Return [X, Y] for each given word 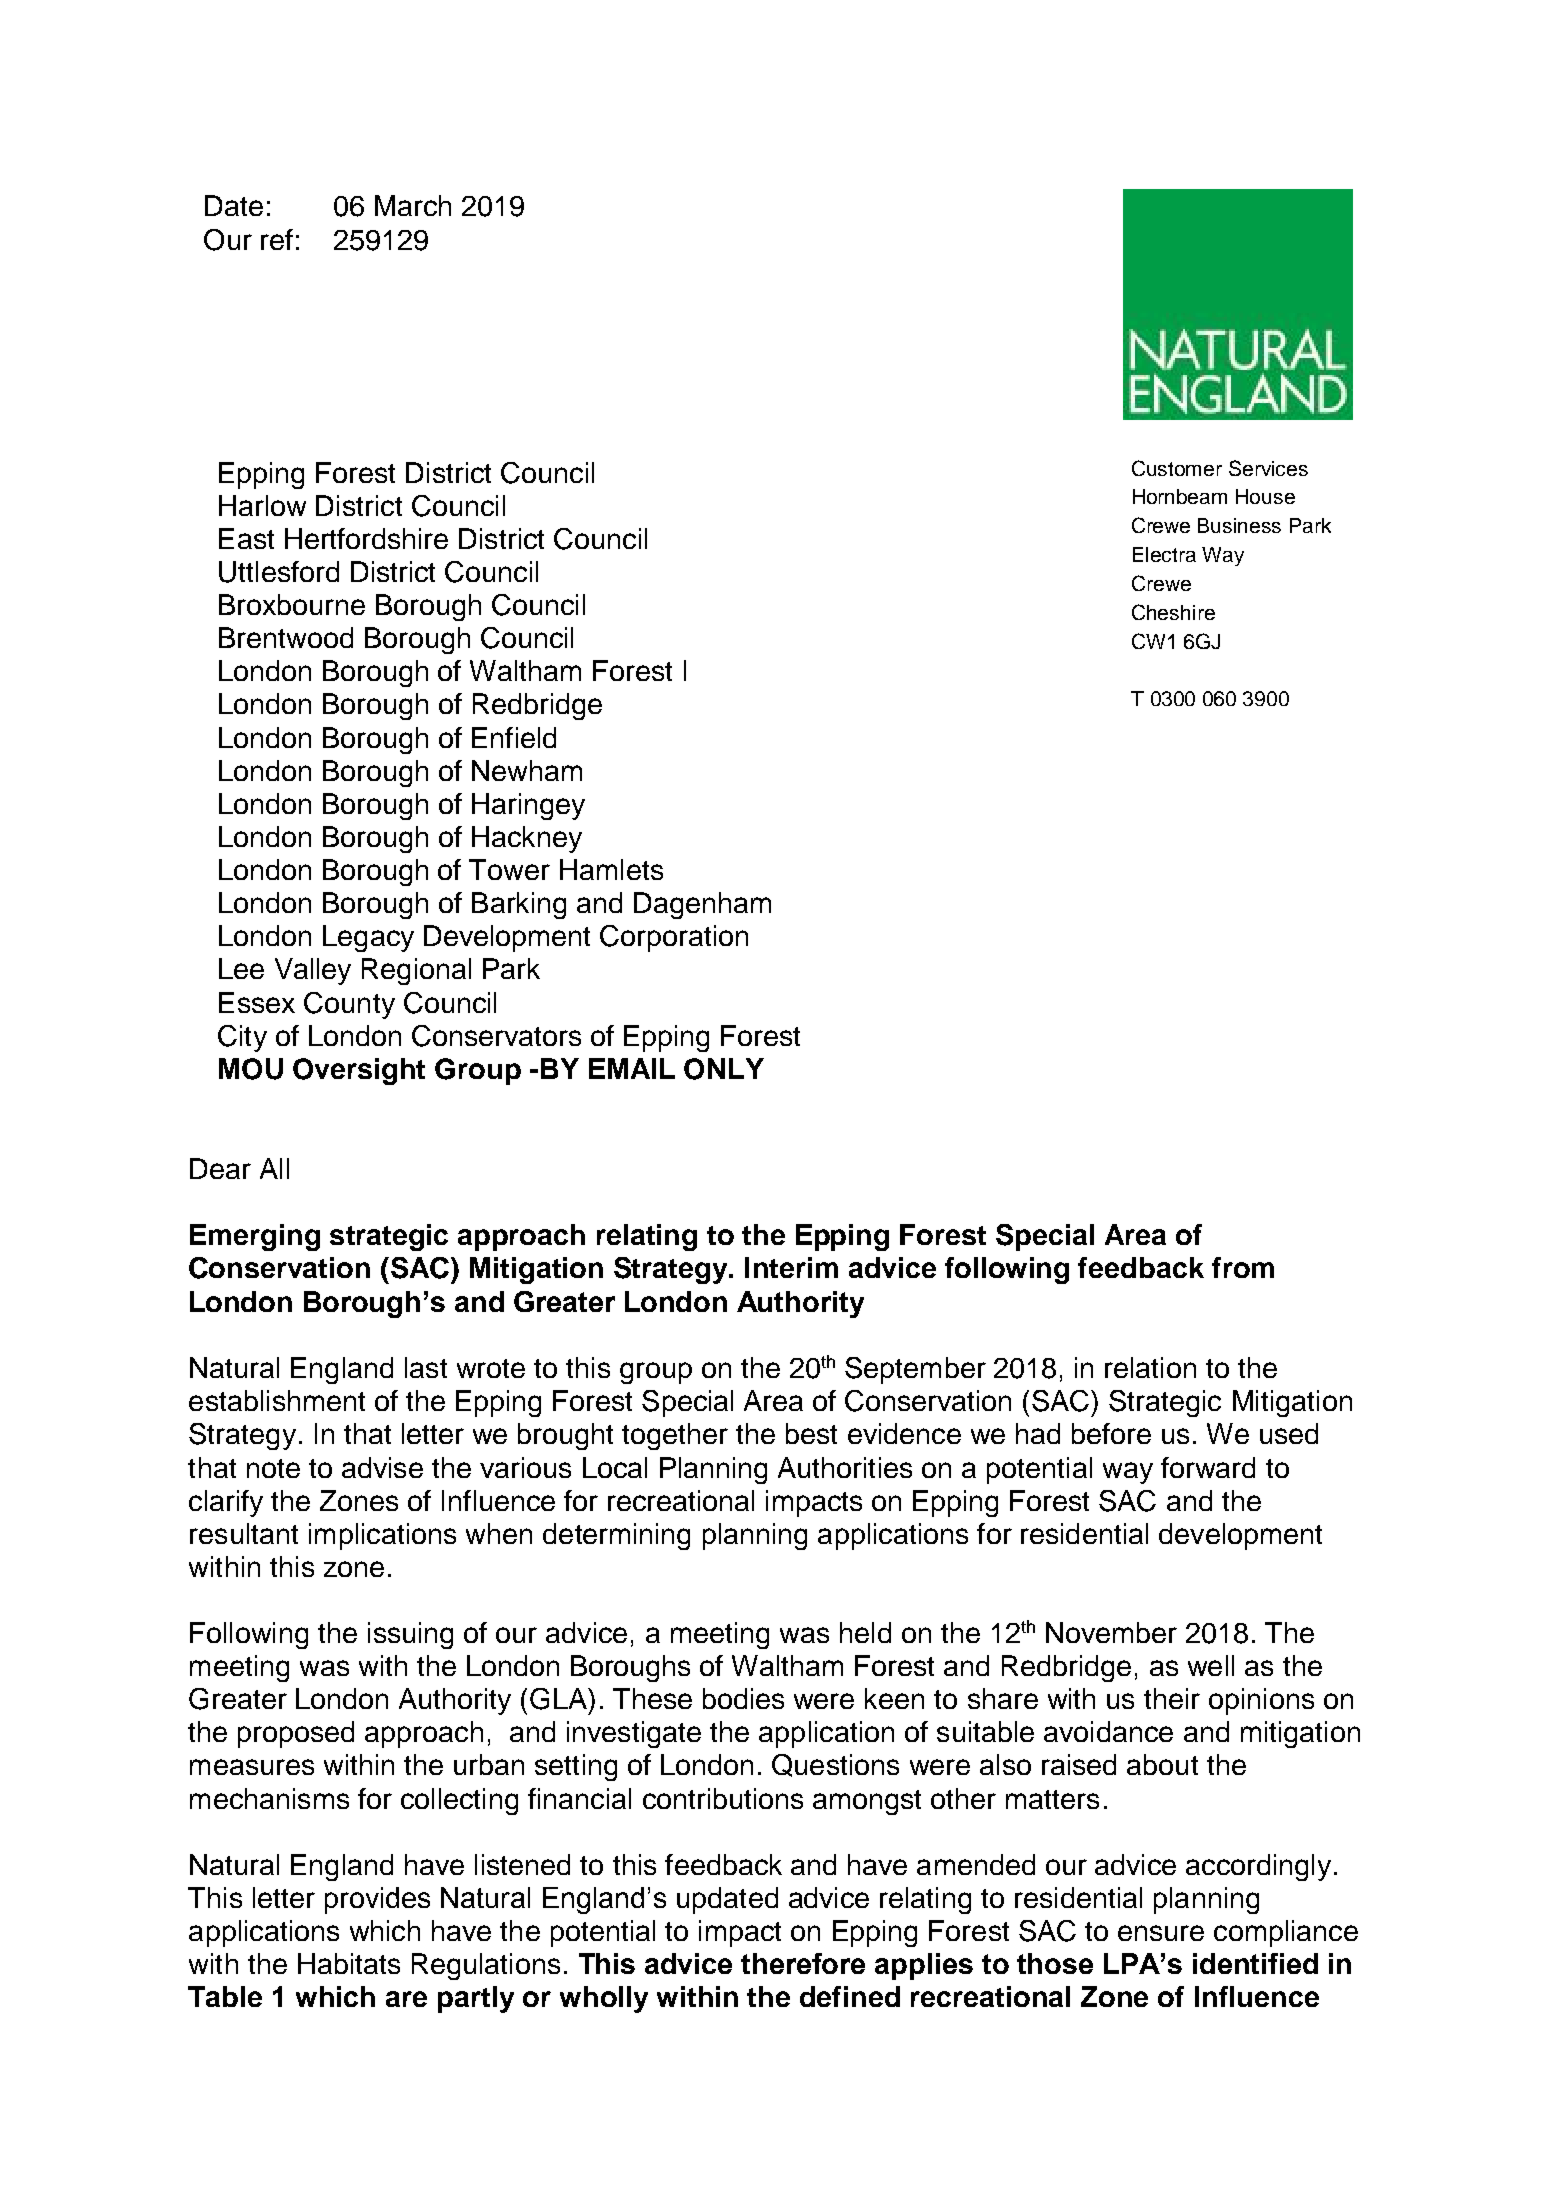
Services [1268, 468]
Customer [1177, 468]
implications [382, 1536]
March [413, 205]
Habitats [349, 1963]
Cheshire [1173, 612]
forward [1208, 1467]
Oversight [359, 1071]
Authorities [845, 1467]
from [1243, 1267]
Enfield [514, 737]
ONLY [724, 1069]
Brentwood [286, 637]
